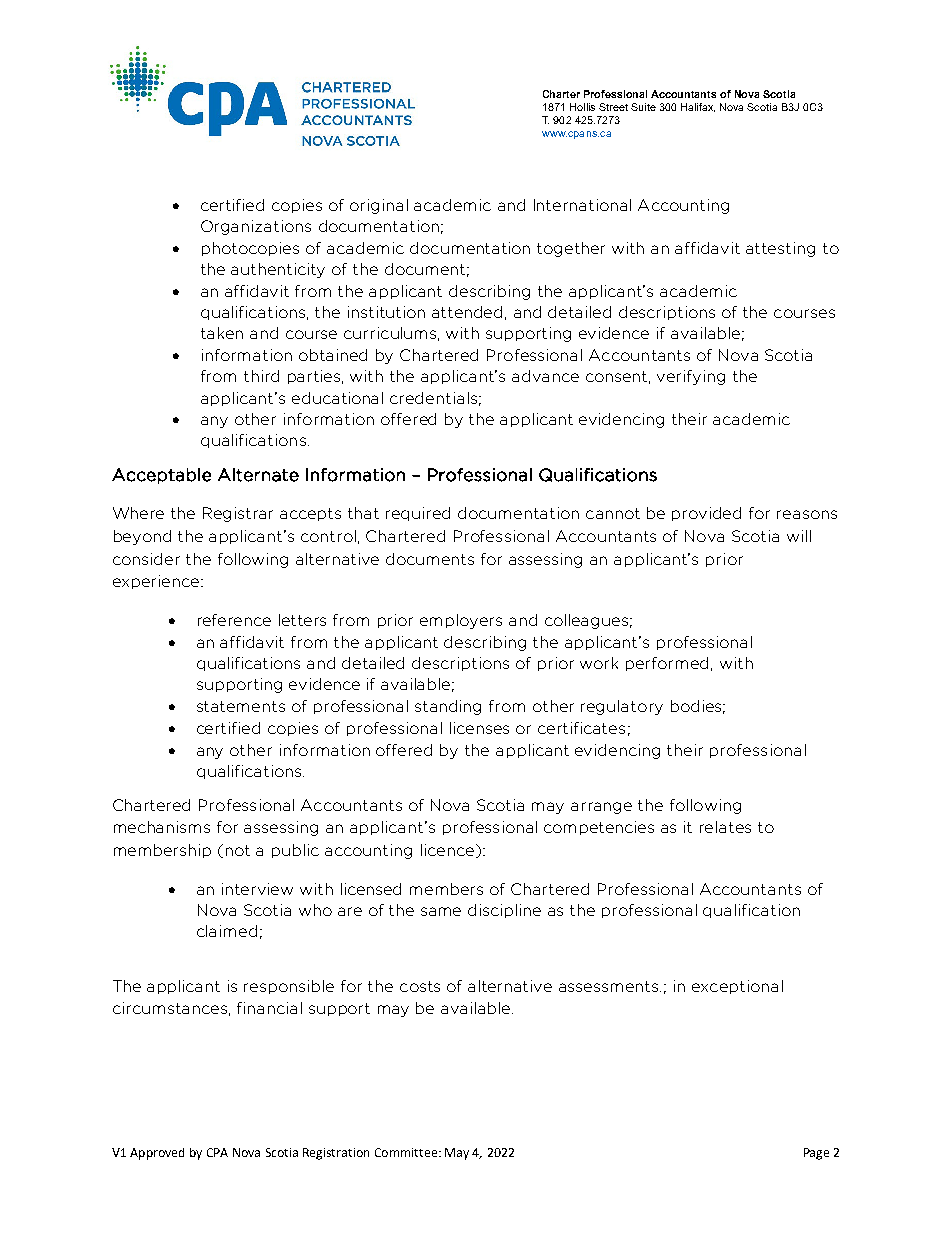 This screenshot has width=952, height=1233. I want to click on Organizations, so click(256, 227).
